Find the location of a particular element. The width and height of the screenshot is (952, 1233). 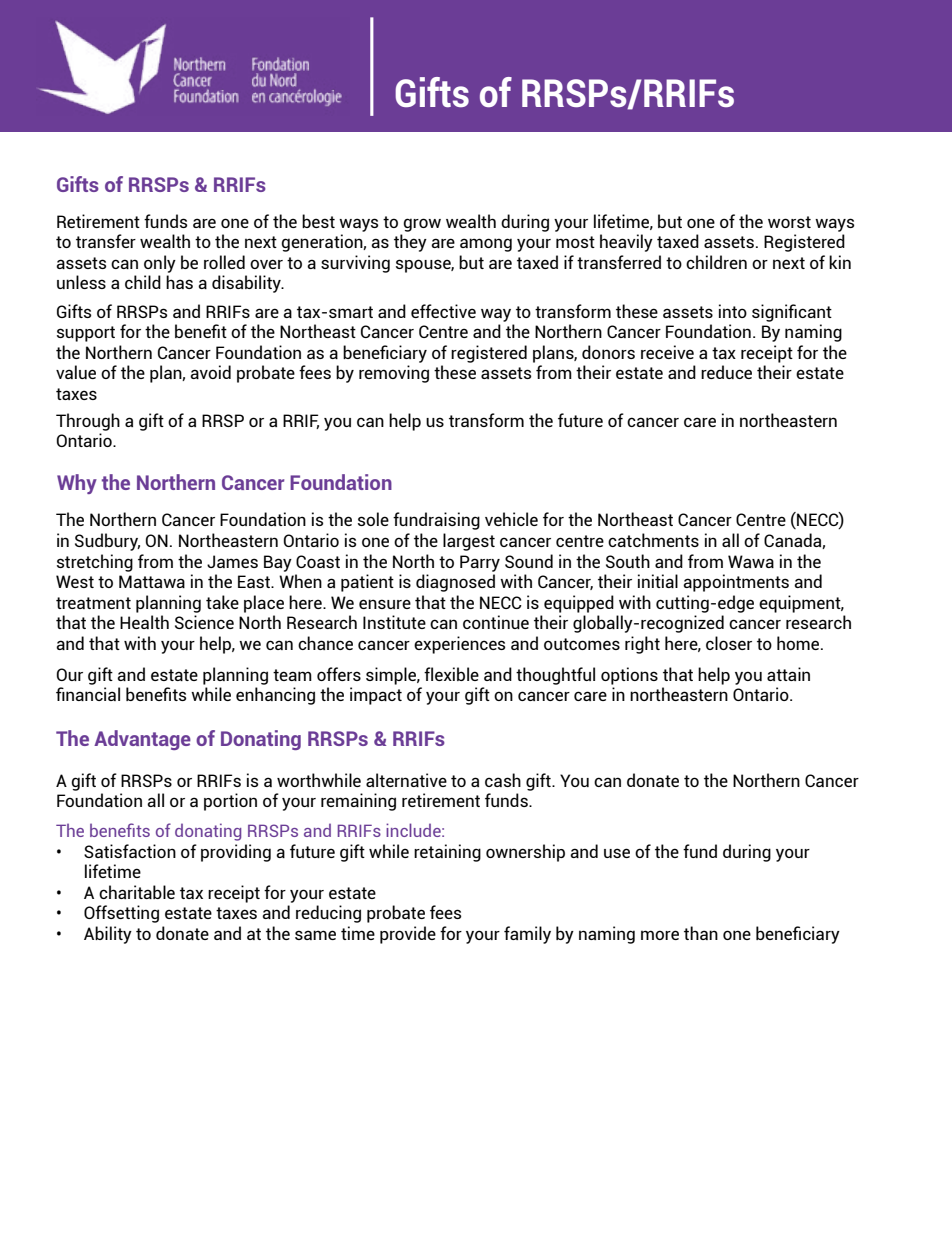

Offsetting is located at coordinates (121, 914).
